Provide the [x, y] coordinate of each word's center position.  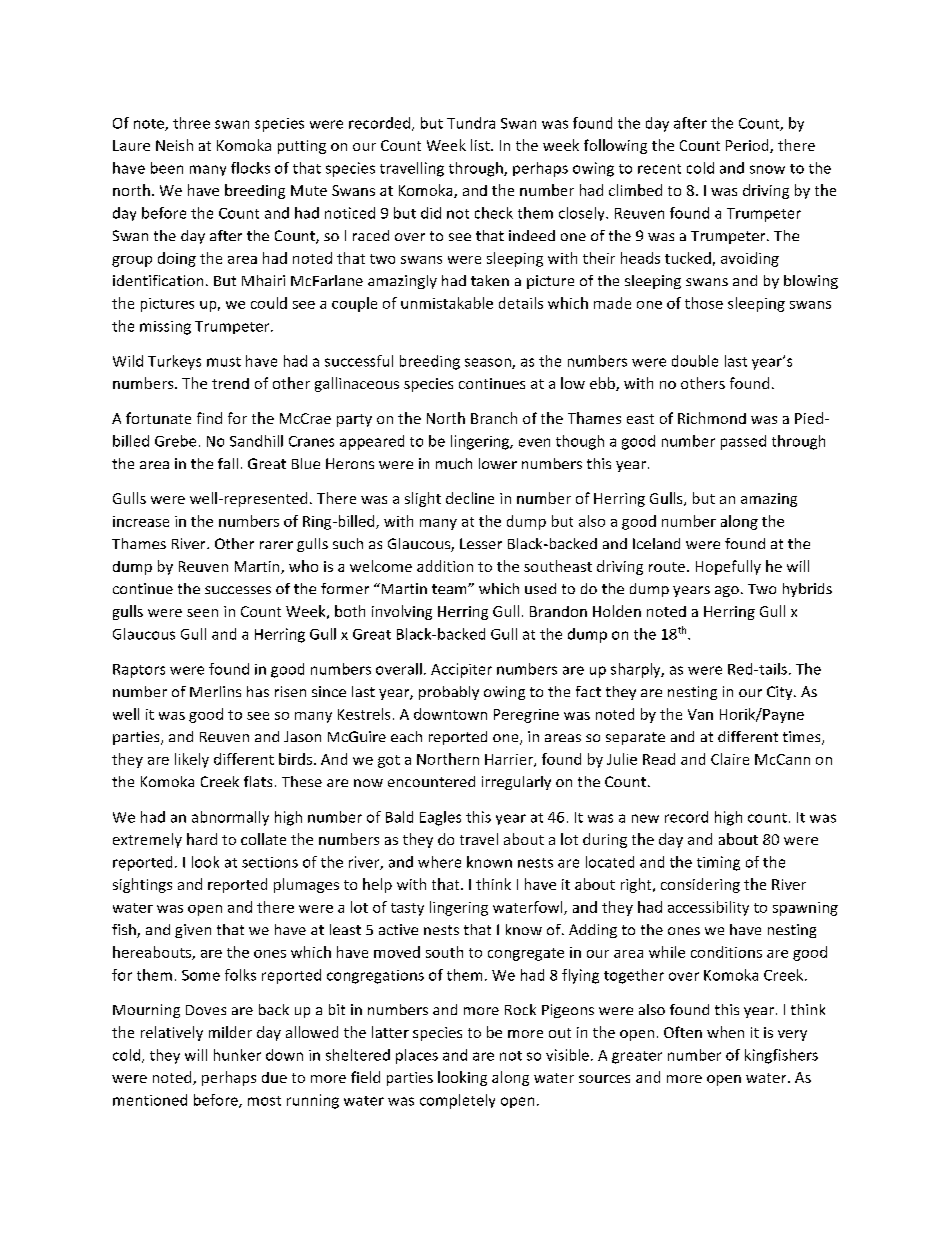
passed [743, 442]
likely [192, 760]
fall [228, 463]
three [191, 123]
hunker [237, 1055]
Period [748, 146]
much [454, 463]
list [481, 145]
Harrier [510, 760]
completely [457, 1101]
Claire [730, 759]
